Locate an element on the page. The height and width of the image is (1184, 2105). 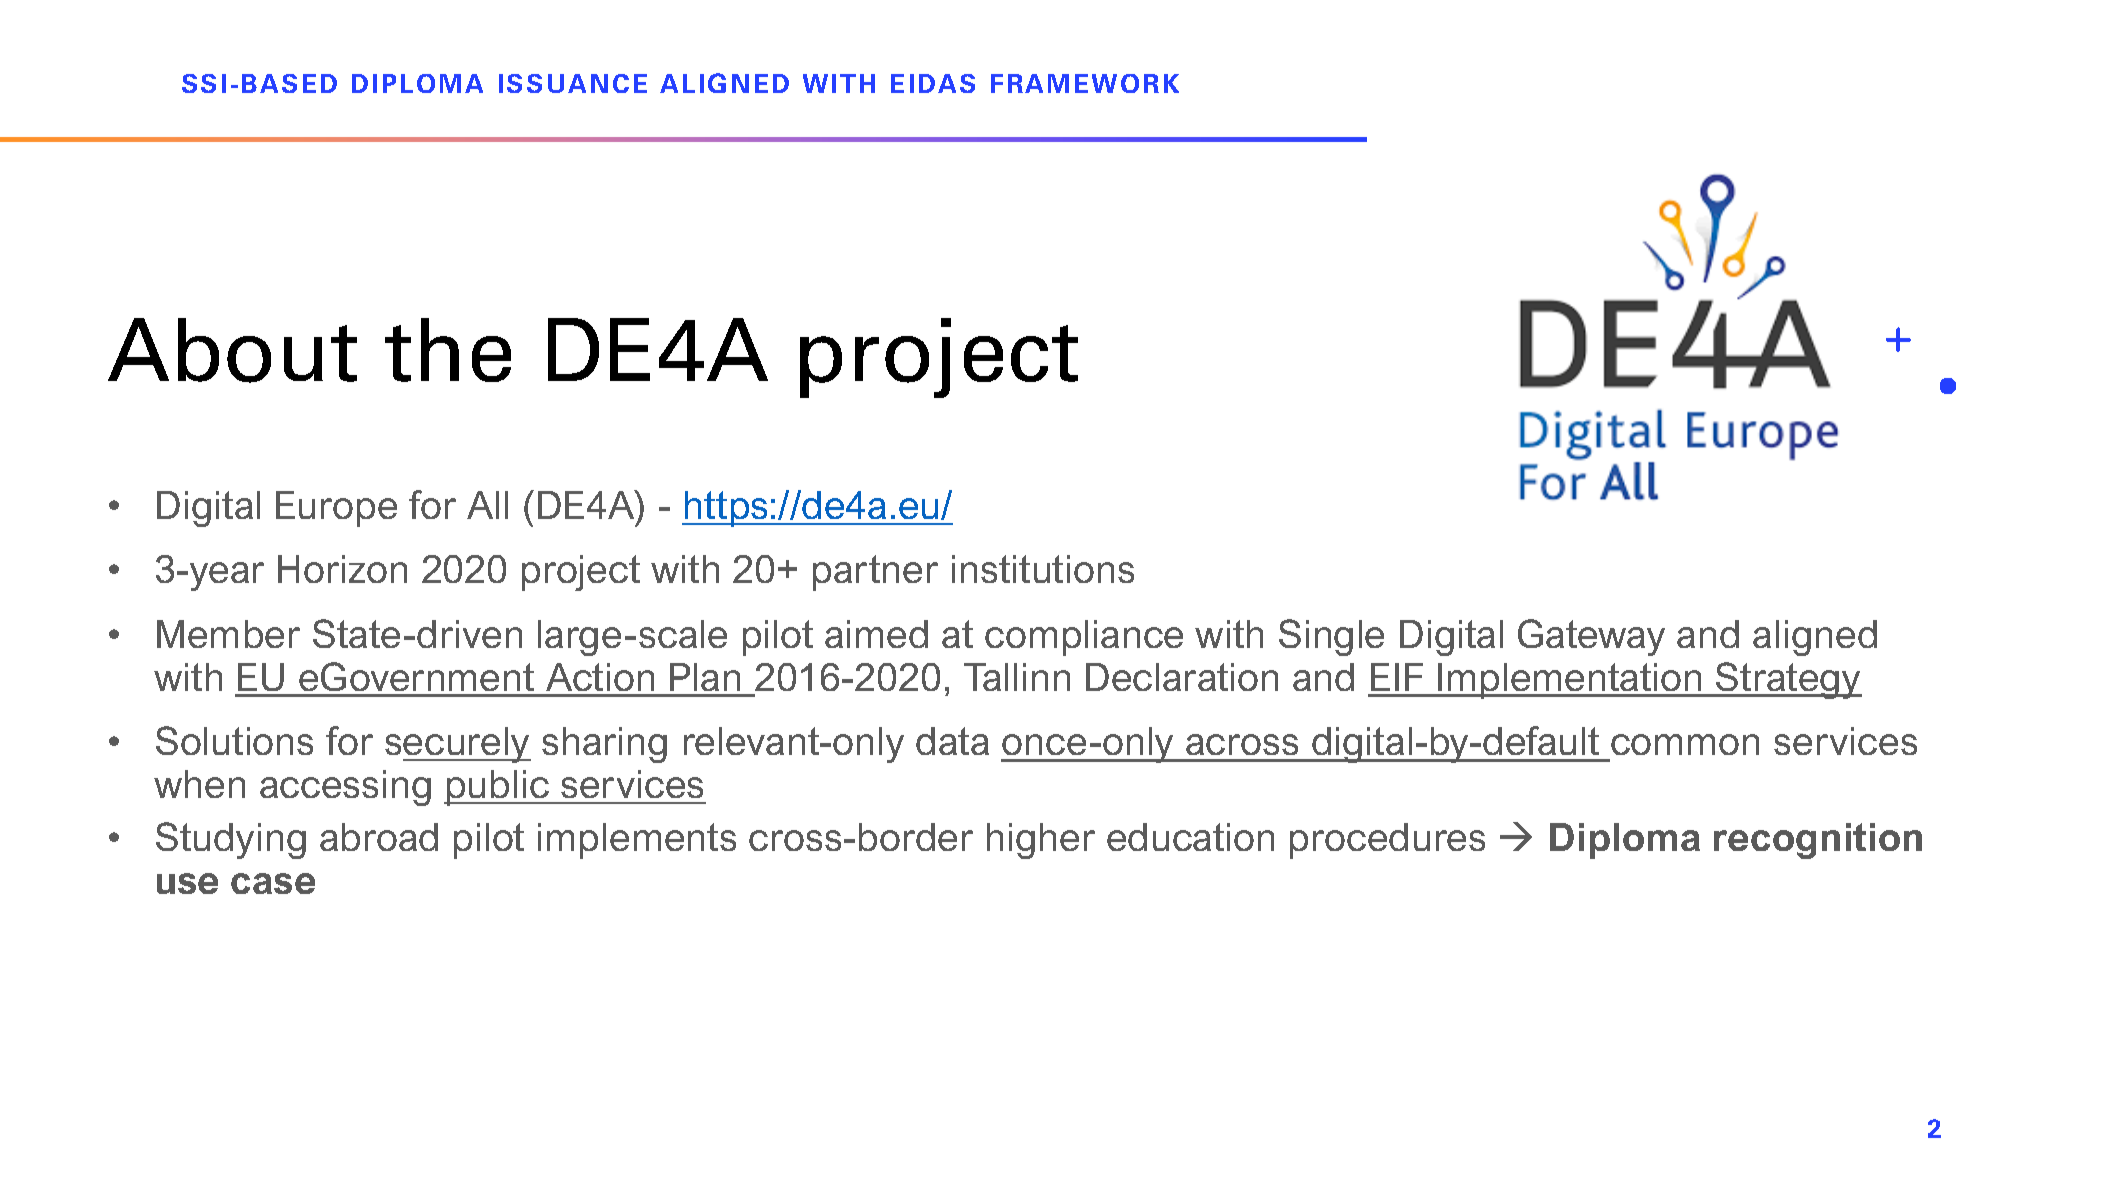
recognition is located at coordinates (1818, 841).
